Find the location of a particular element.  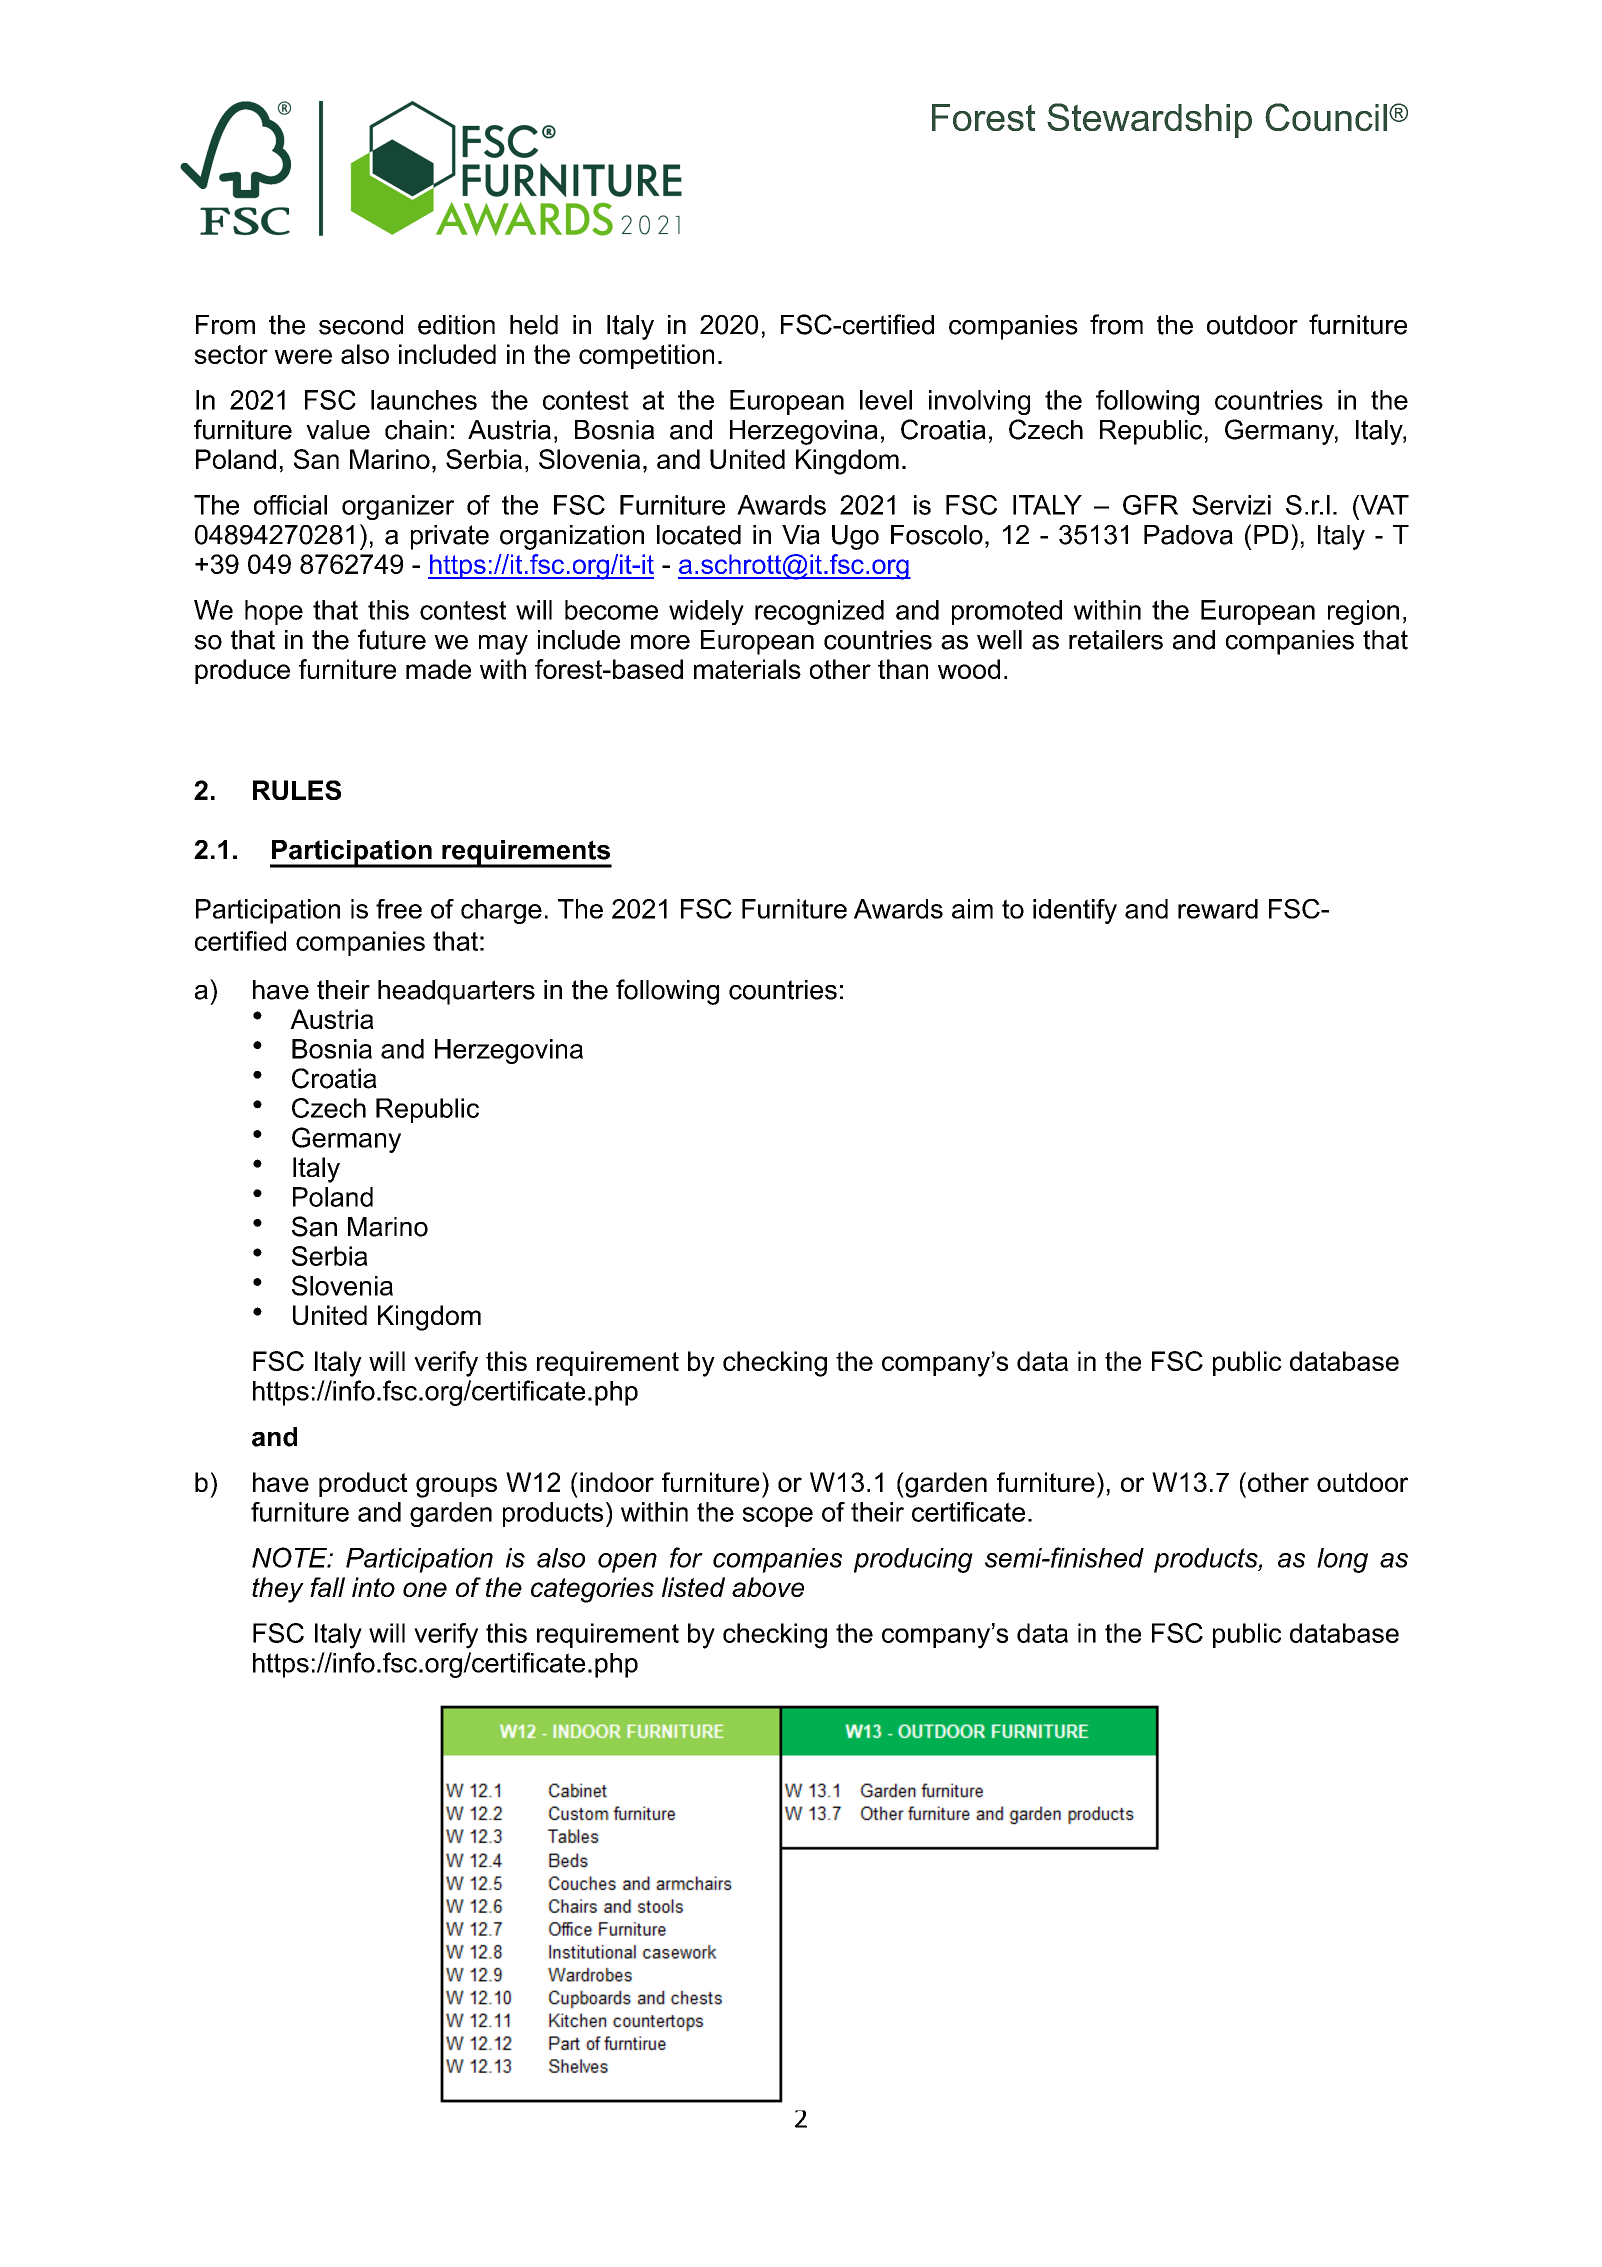

countries is located at coordinates (783, 990).
